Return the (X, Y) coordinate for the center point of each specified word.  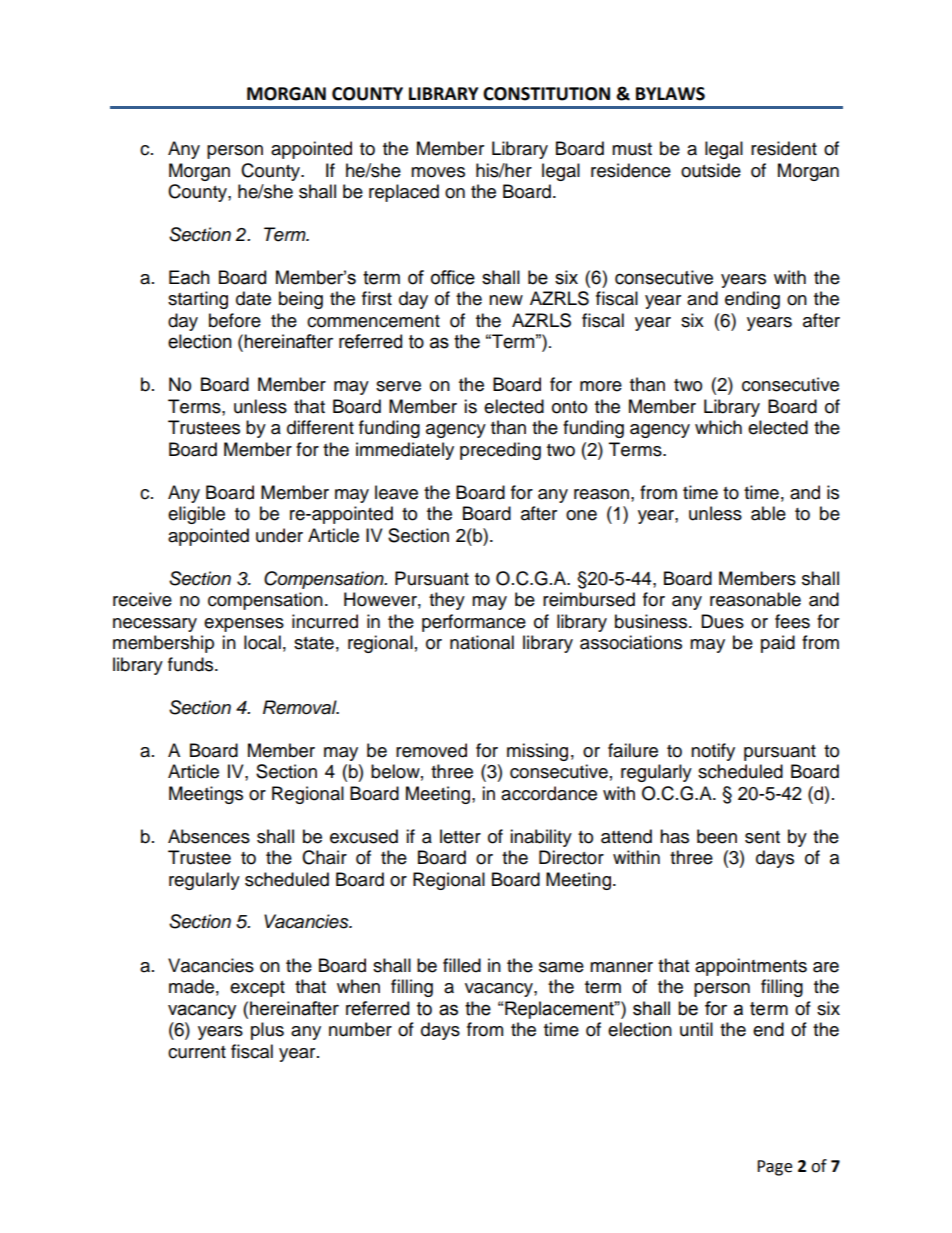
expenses (244, 625)
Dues (722, 621)
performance (474, 623)
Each (189, 277)
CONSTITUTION (546, 94)
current (197, 1052)
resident (784, 148)
